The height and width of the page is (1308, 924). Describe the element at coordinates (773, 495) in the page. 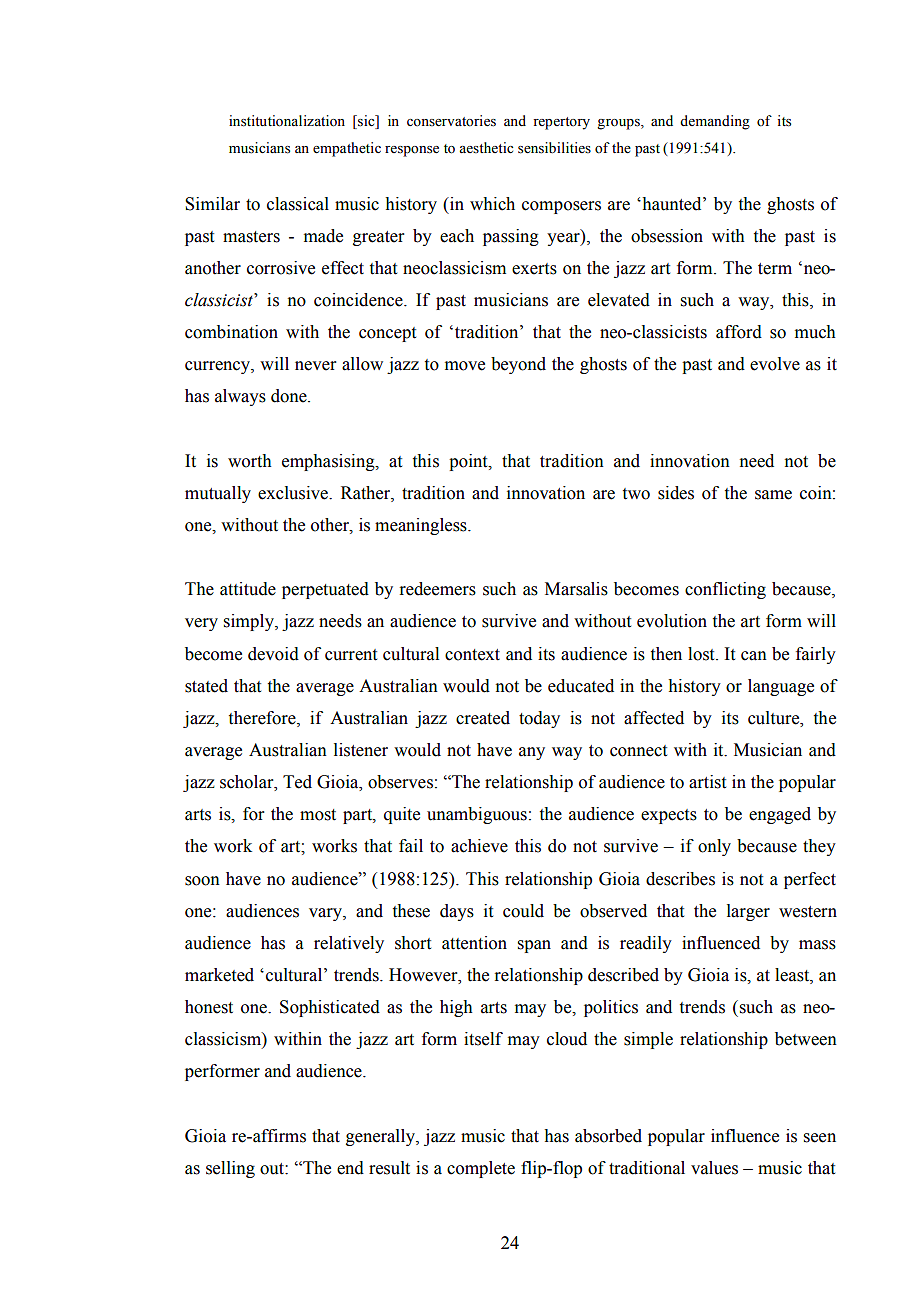

I see `same` at that location.
